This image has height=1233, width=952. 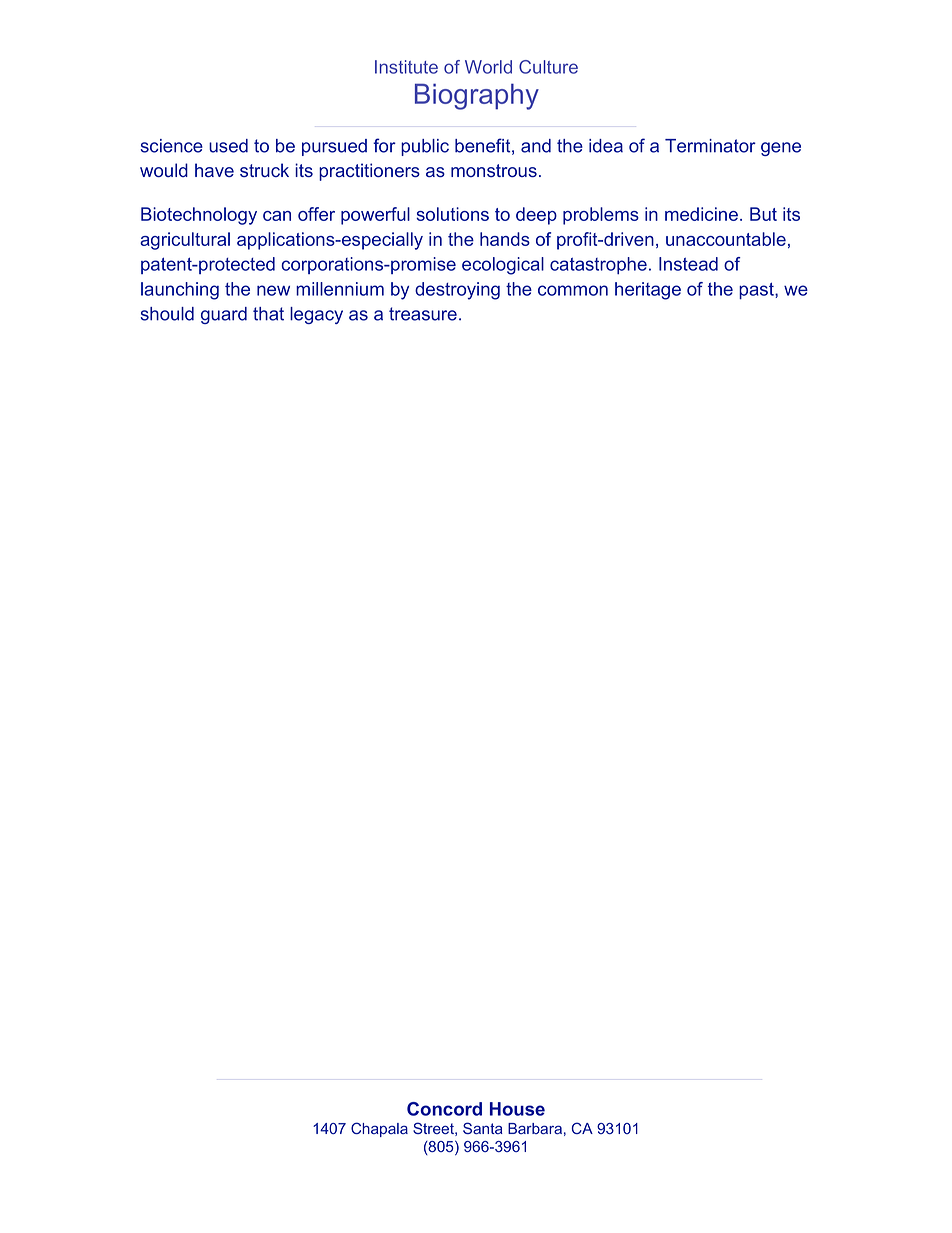 What do you see at coordinates (316, 315) in the image?
I see `legacy` at bounding box center [316, 315].
